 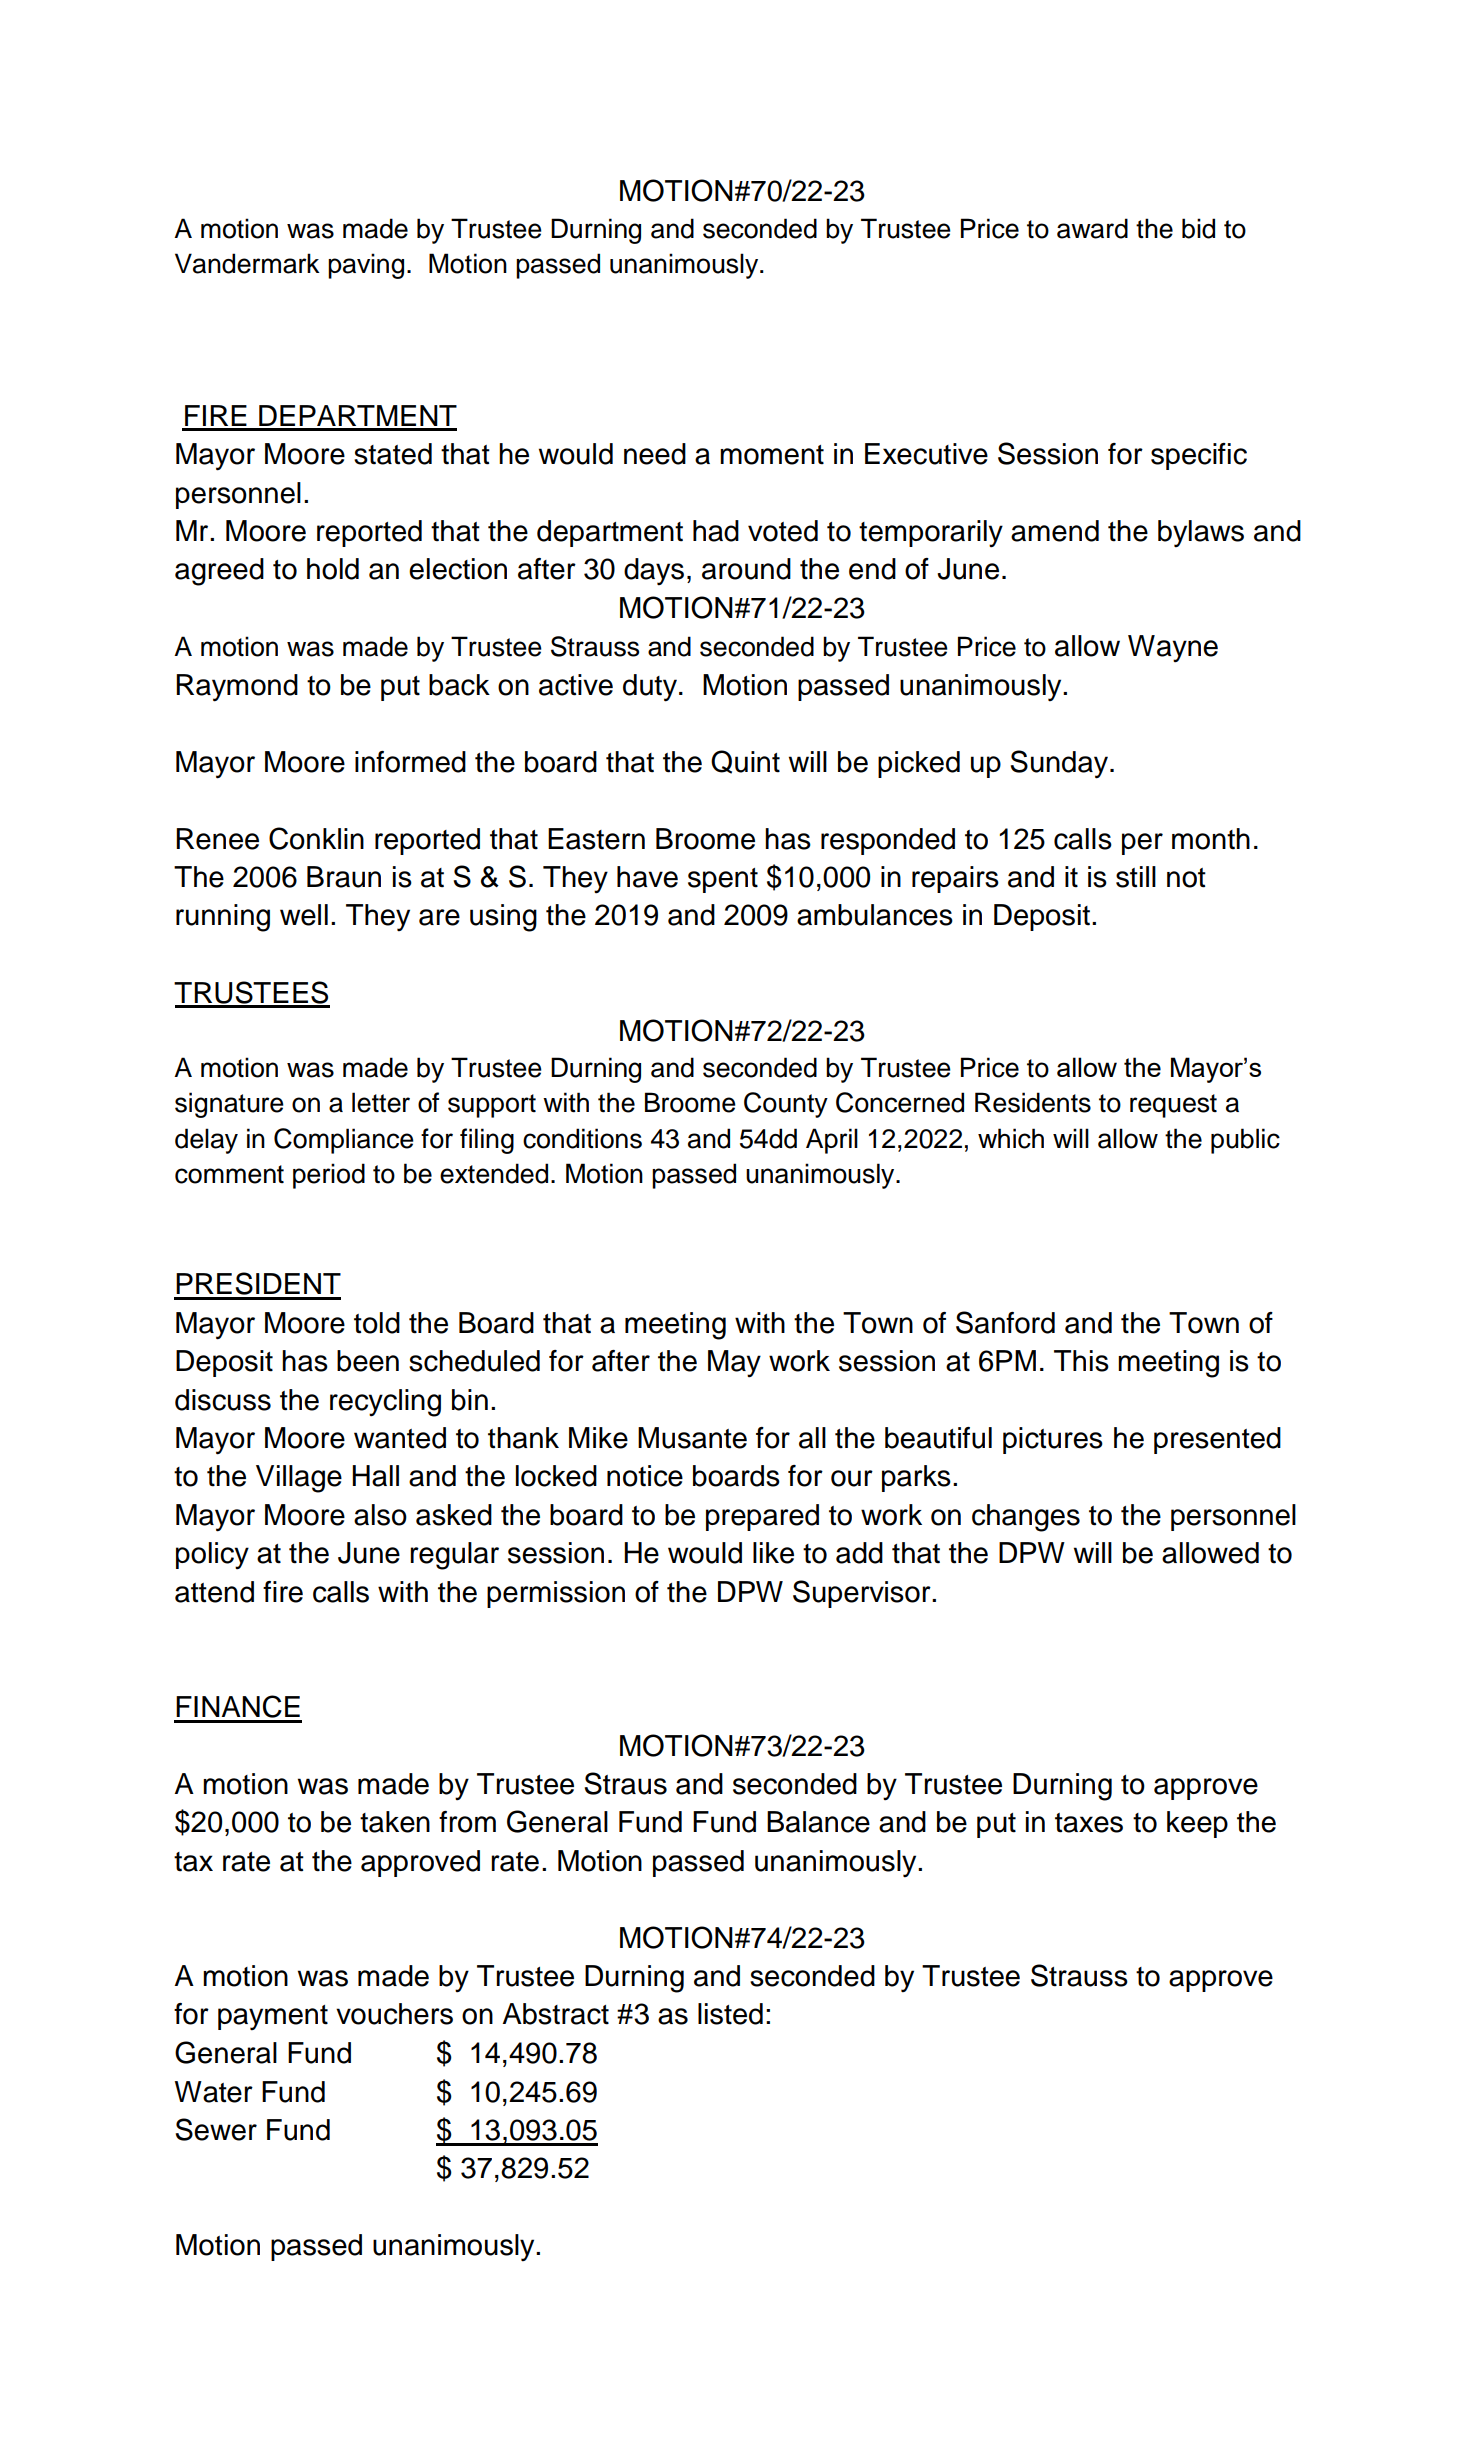 What do you see at coordinates (786, 1105) in the screenshot?
I see `County` at bounding box center [786, 1105].
